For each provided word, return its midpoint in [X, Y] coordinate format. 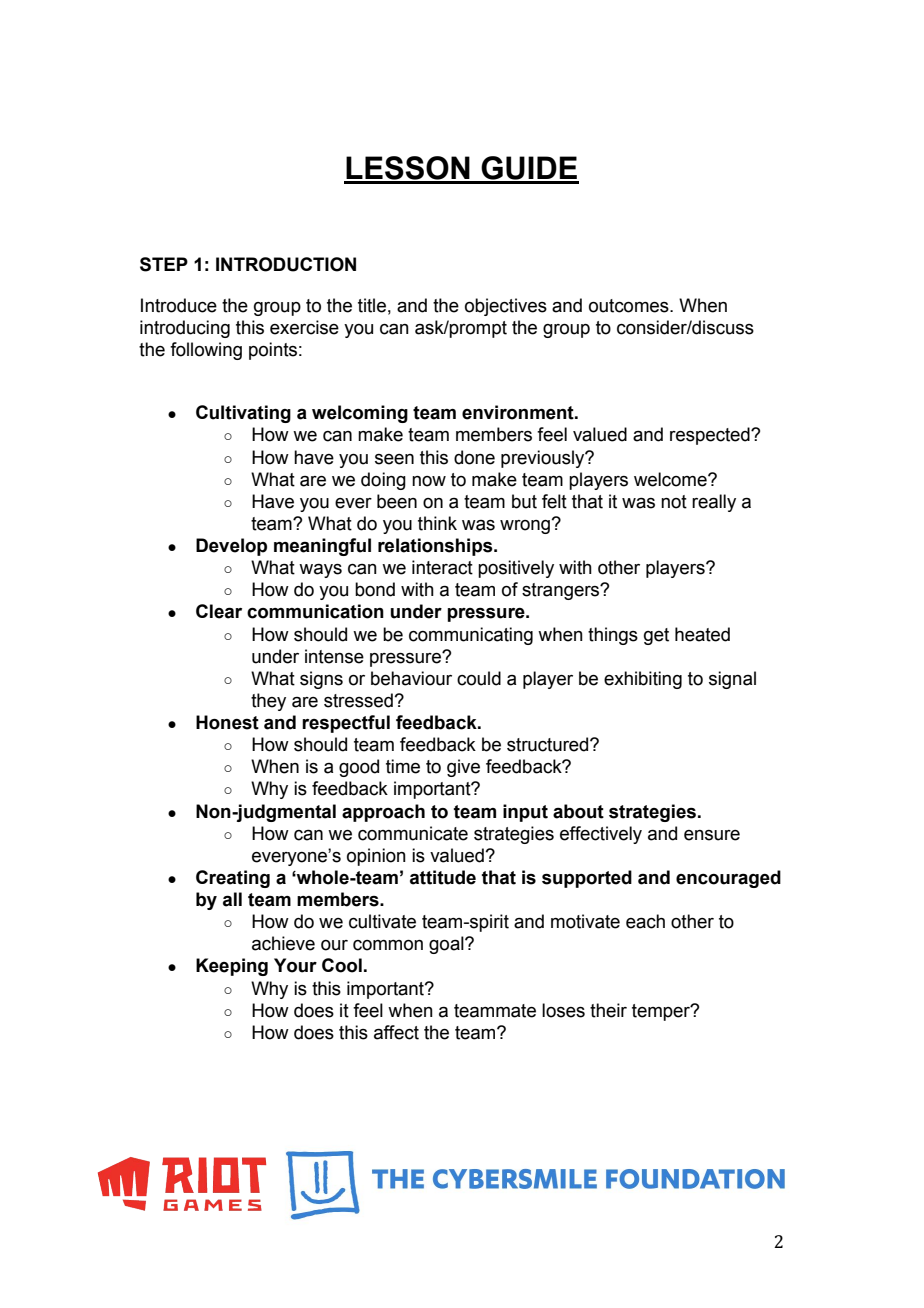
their [608, 1010]
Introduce [179, 305]
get [656, 636]
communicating [471, 636]
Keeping [232, 967]
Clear [219, 611]
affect [396, 1032]
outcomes [630, 306]
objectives [506, 307]
